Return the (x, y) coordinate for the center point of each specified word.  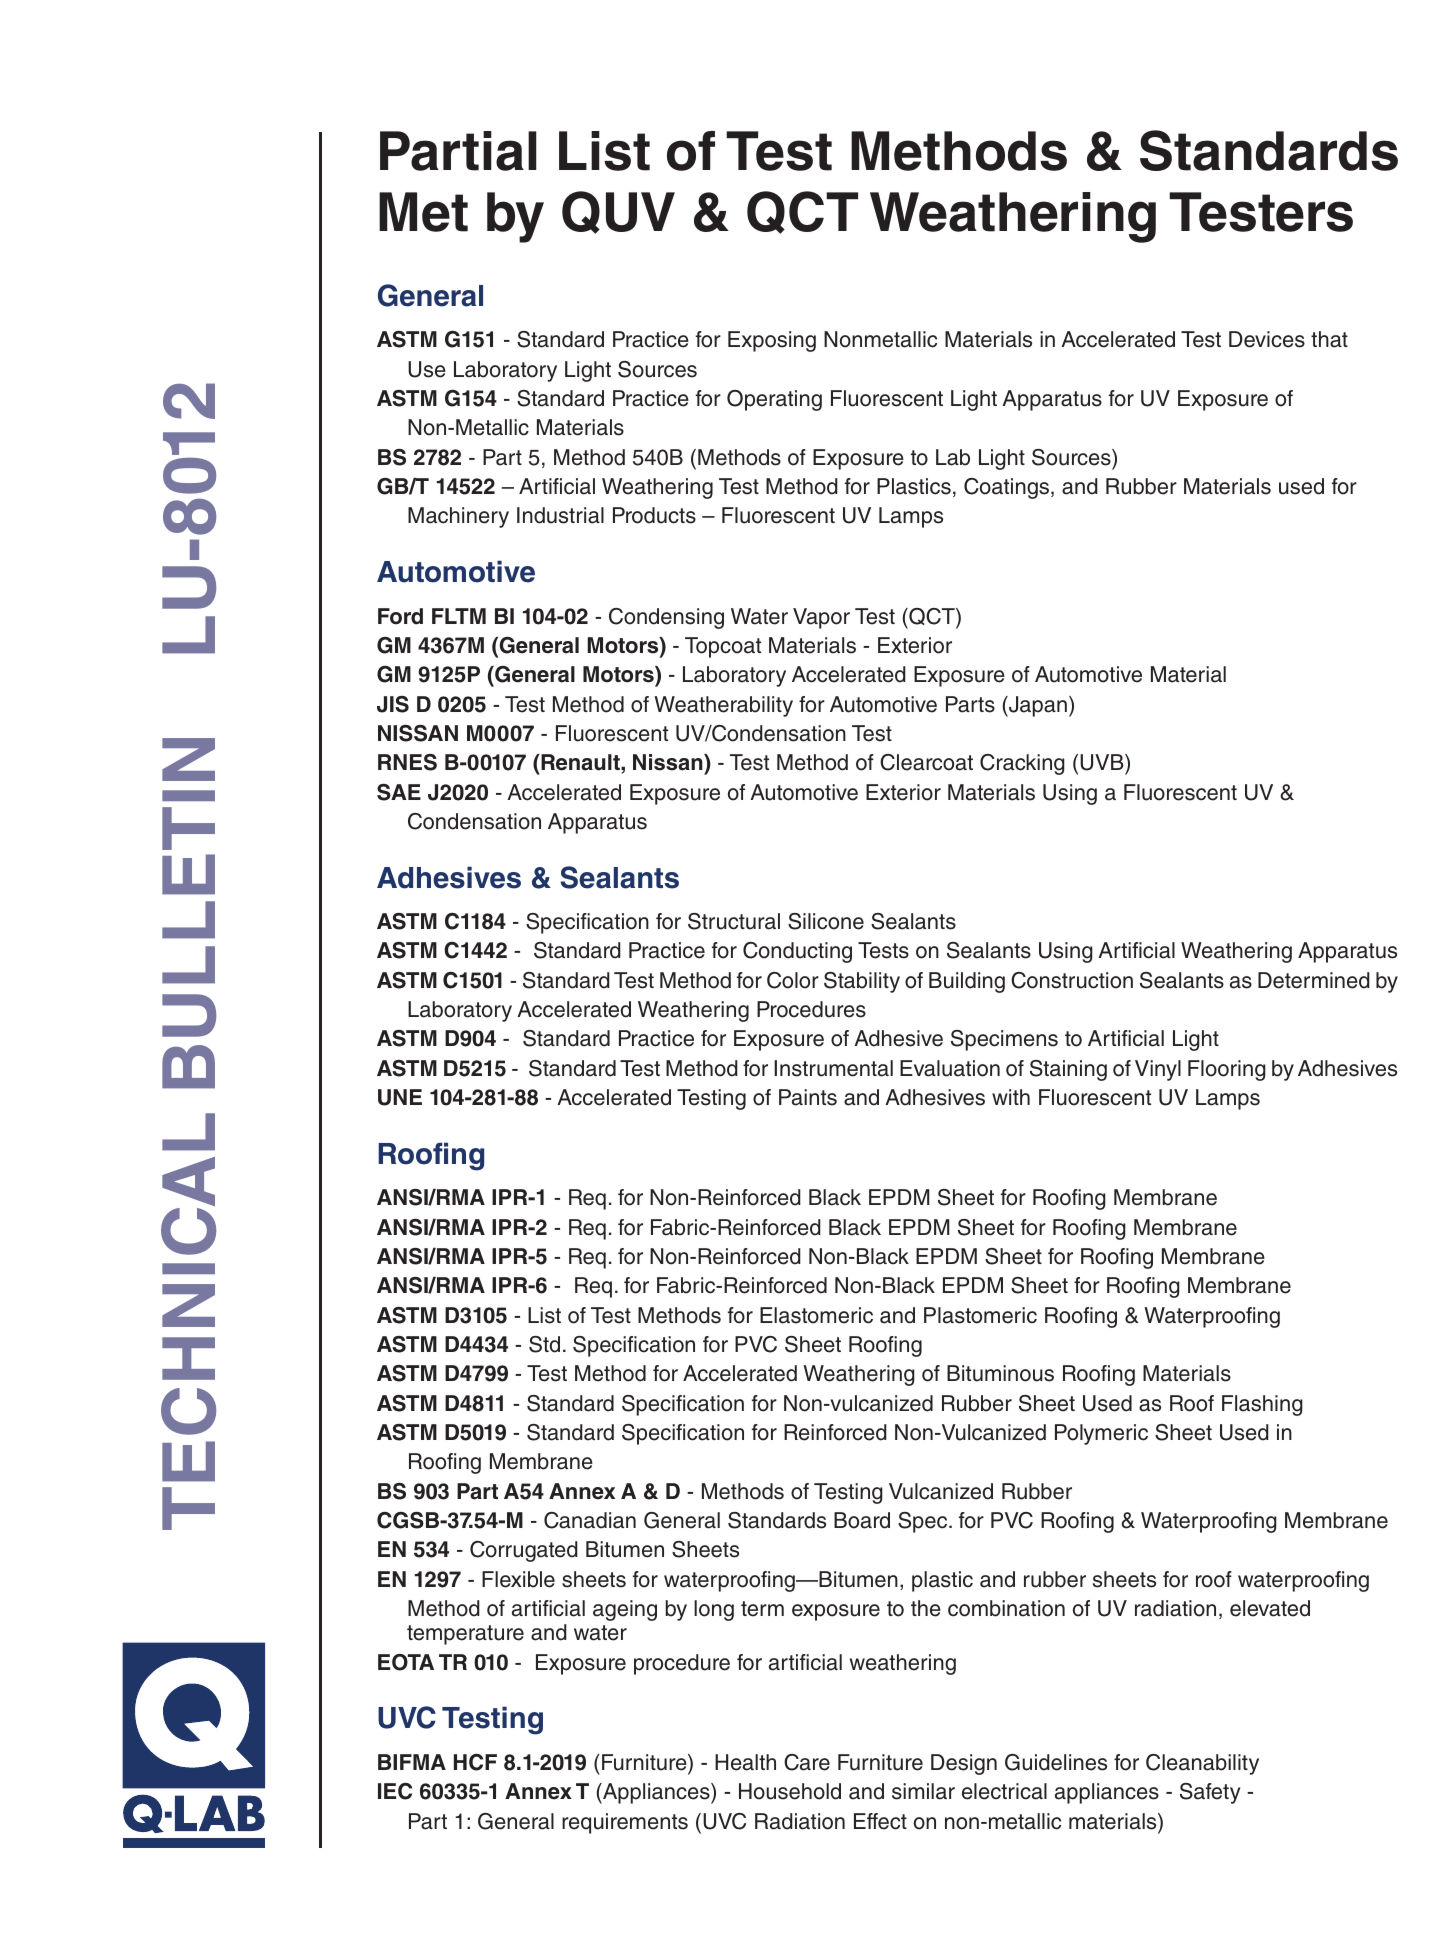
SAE (399, 792)
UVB (1103, 764)
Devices (1267, 339)
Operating (774, 400)
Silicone (826, 921)
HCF (475, 1762)
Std (544, 1344)
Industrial (560, 515)
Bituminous (1000, 1373)
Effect (880, 1821)
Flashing (1262, 1405)
